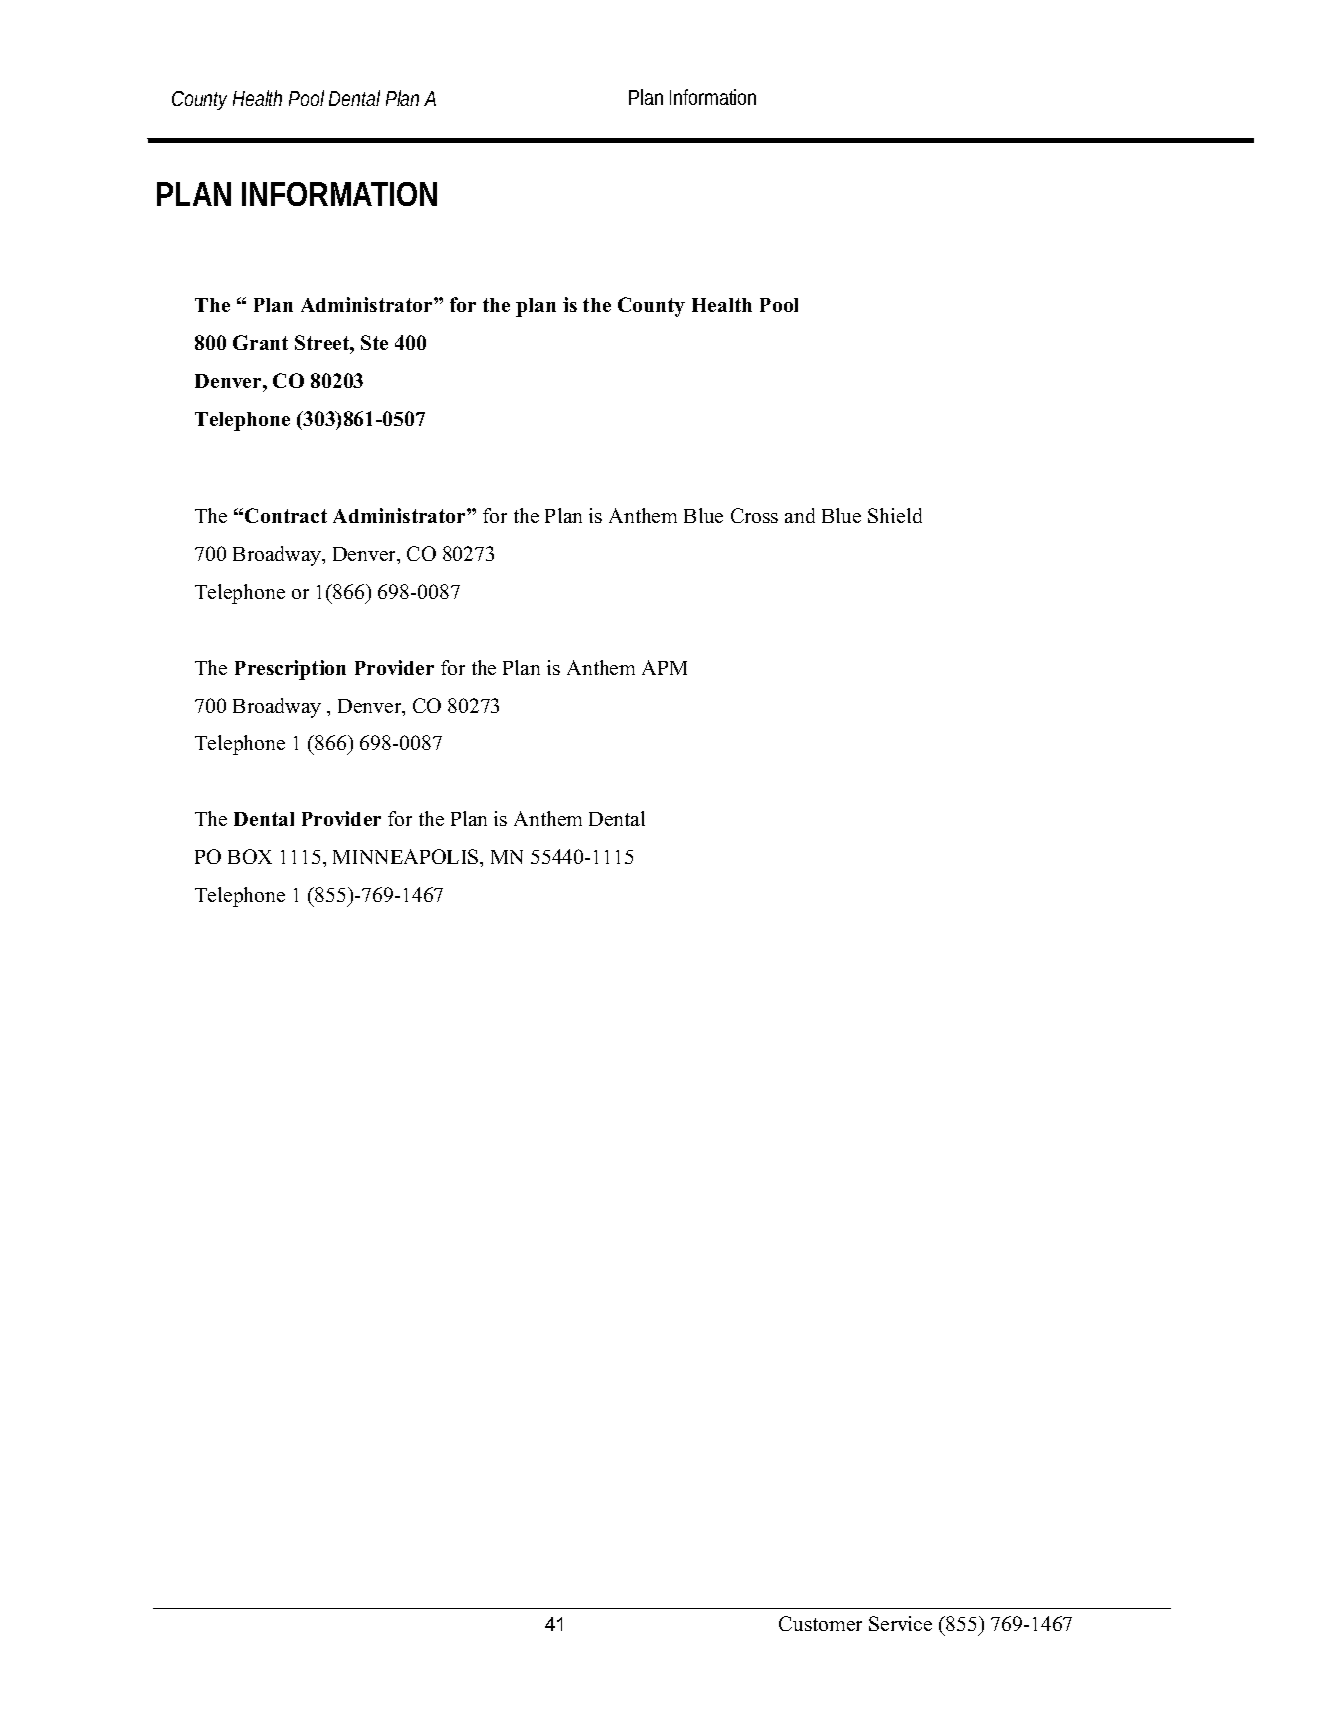  Describe the element at coordinates (820, 1623) in the screenshot. I see `Customer` at that location.
